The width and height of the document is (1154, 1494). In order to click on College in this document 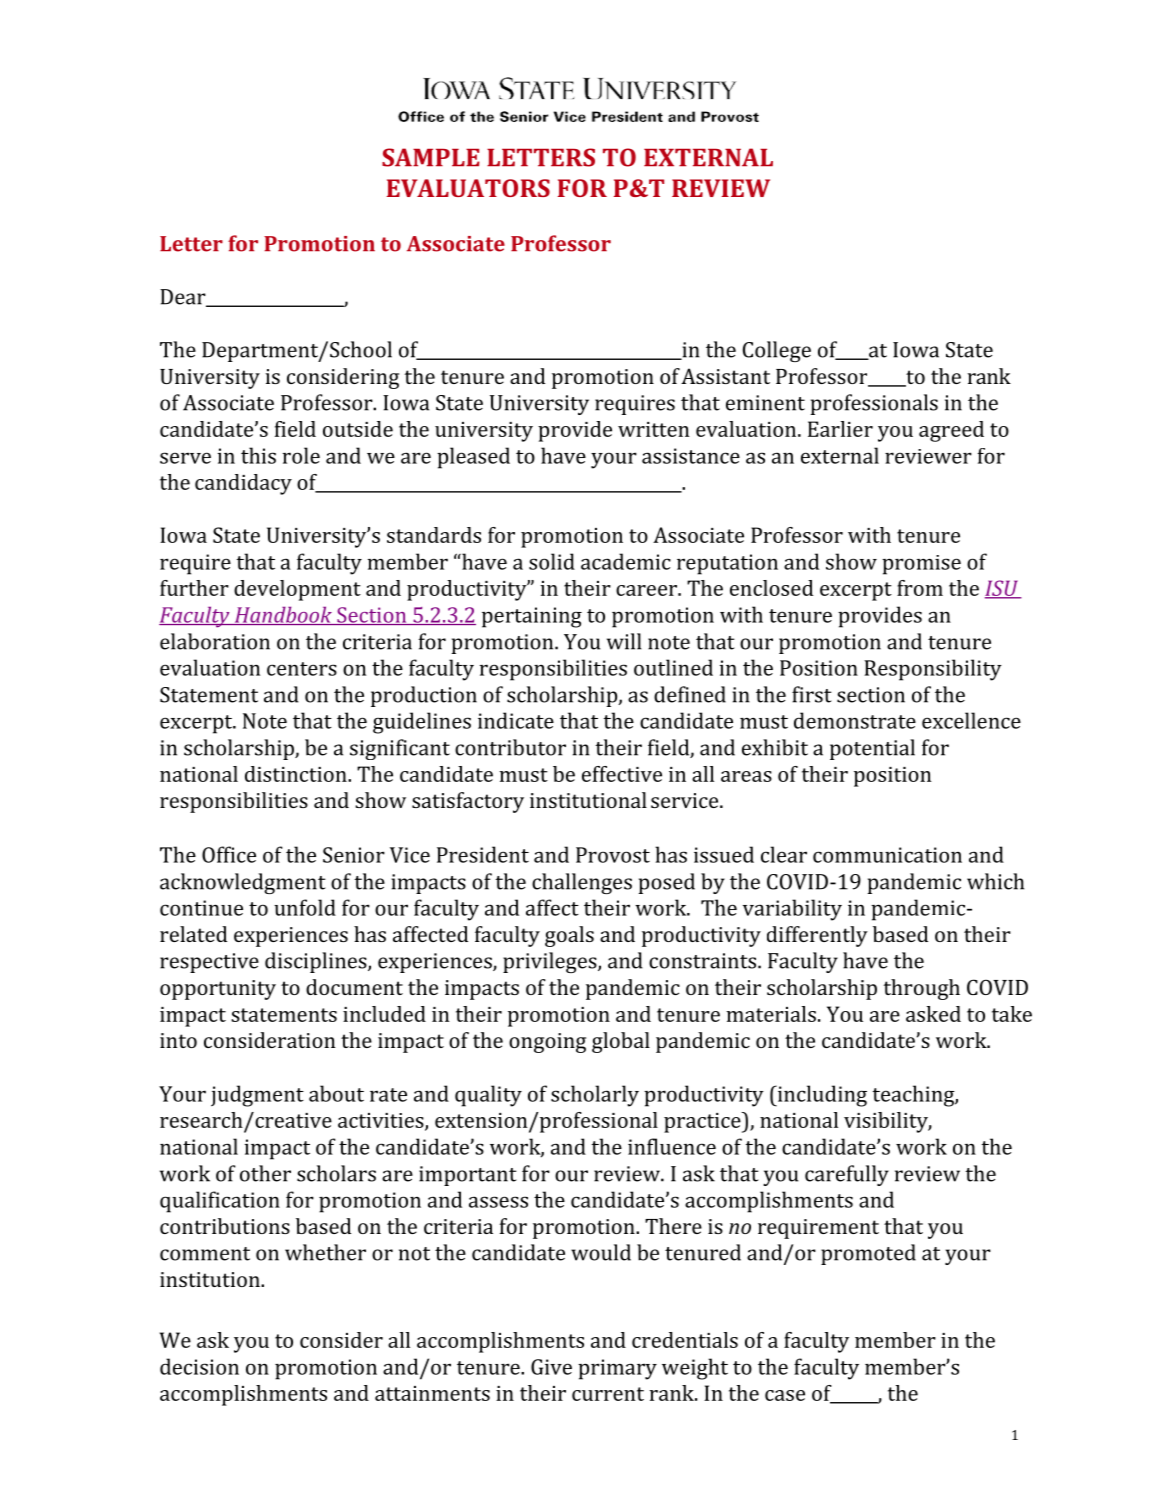, I will do `click(777, 351)`.
